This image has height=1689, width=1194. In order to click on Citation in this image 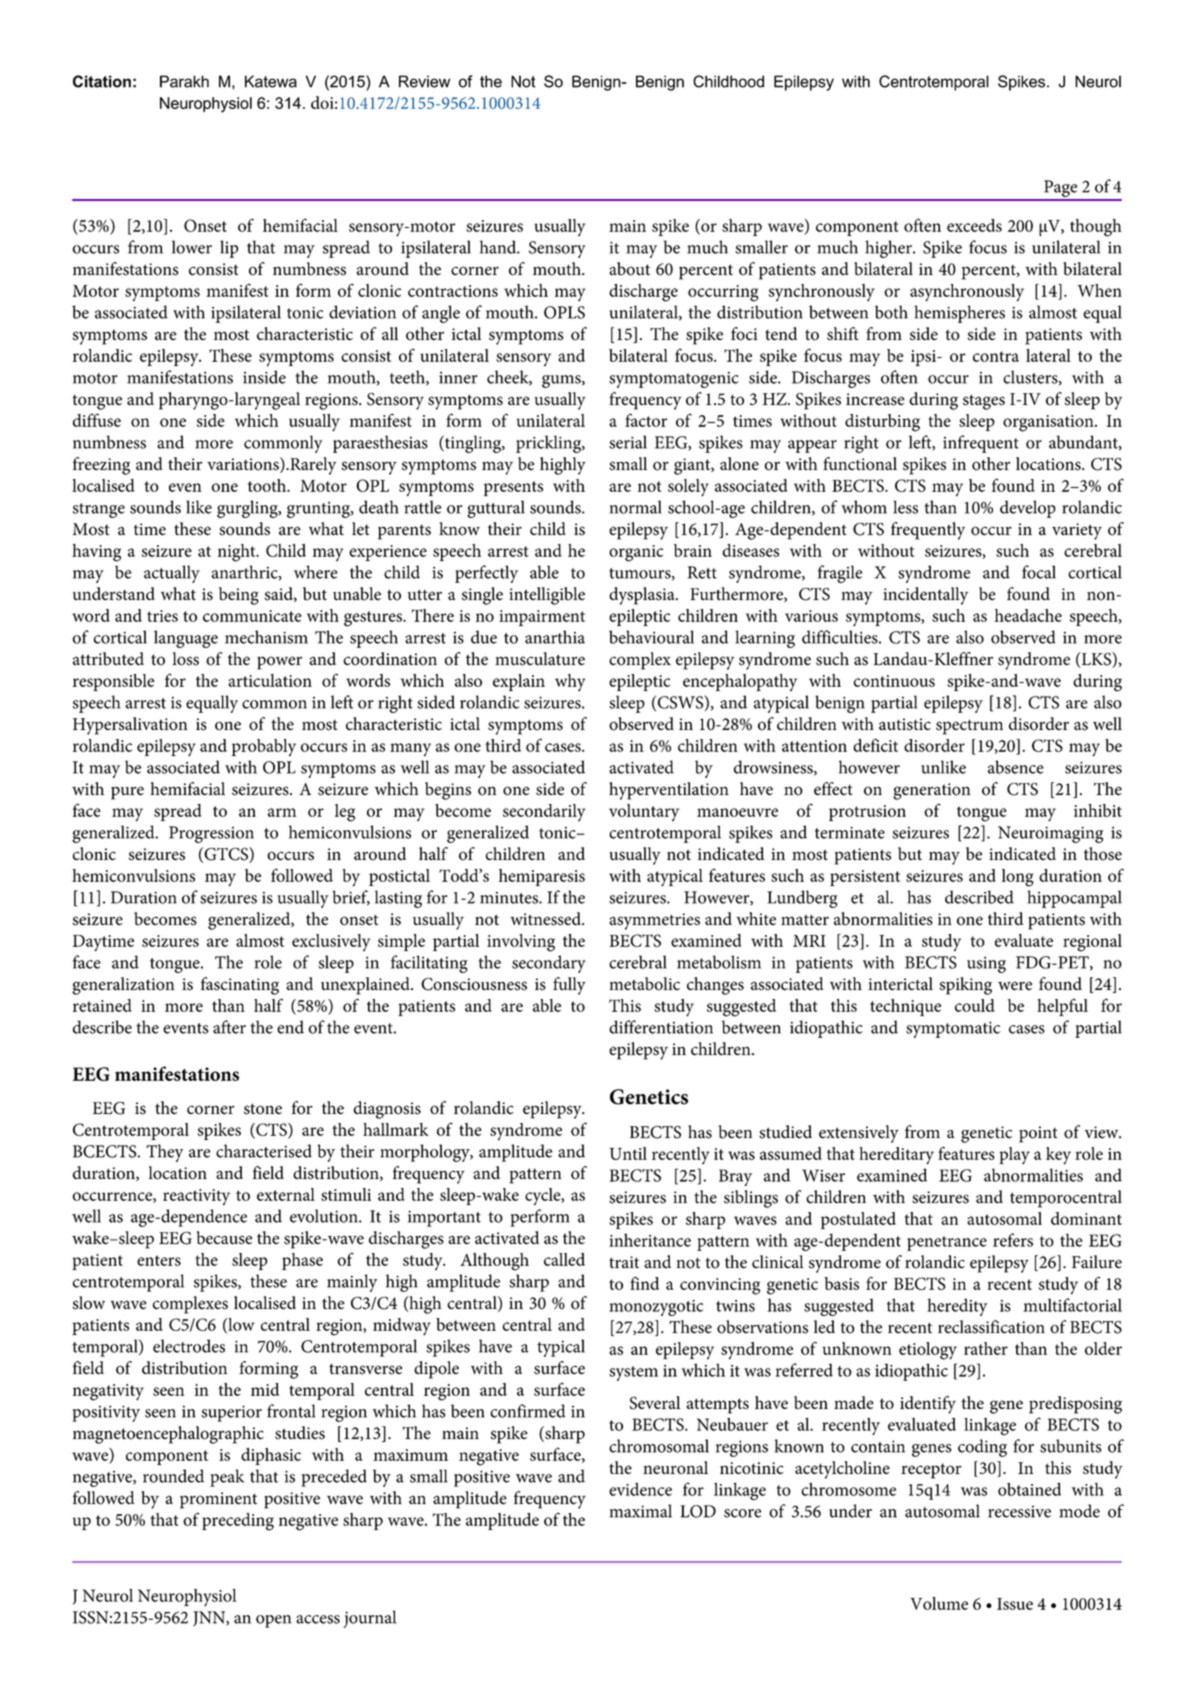, I will do `click(102, 81)`.
